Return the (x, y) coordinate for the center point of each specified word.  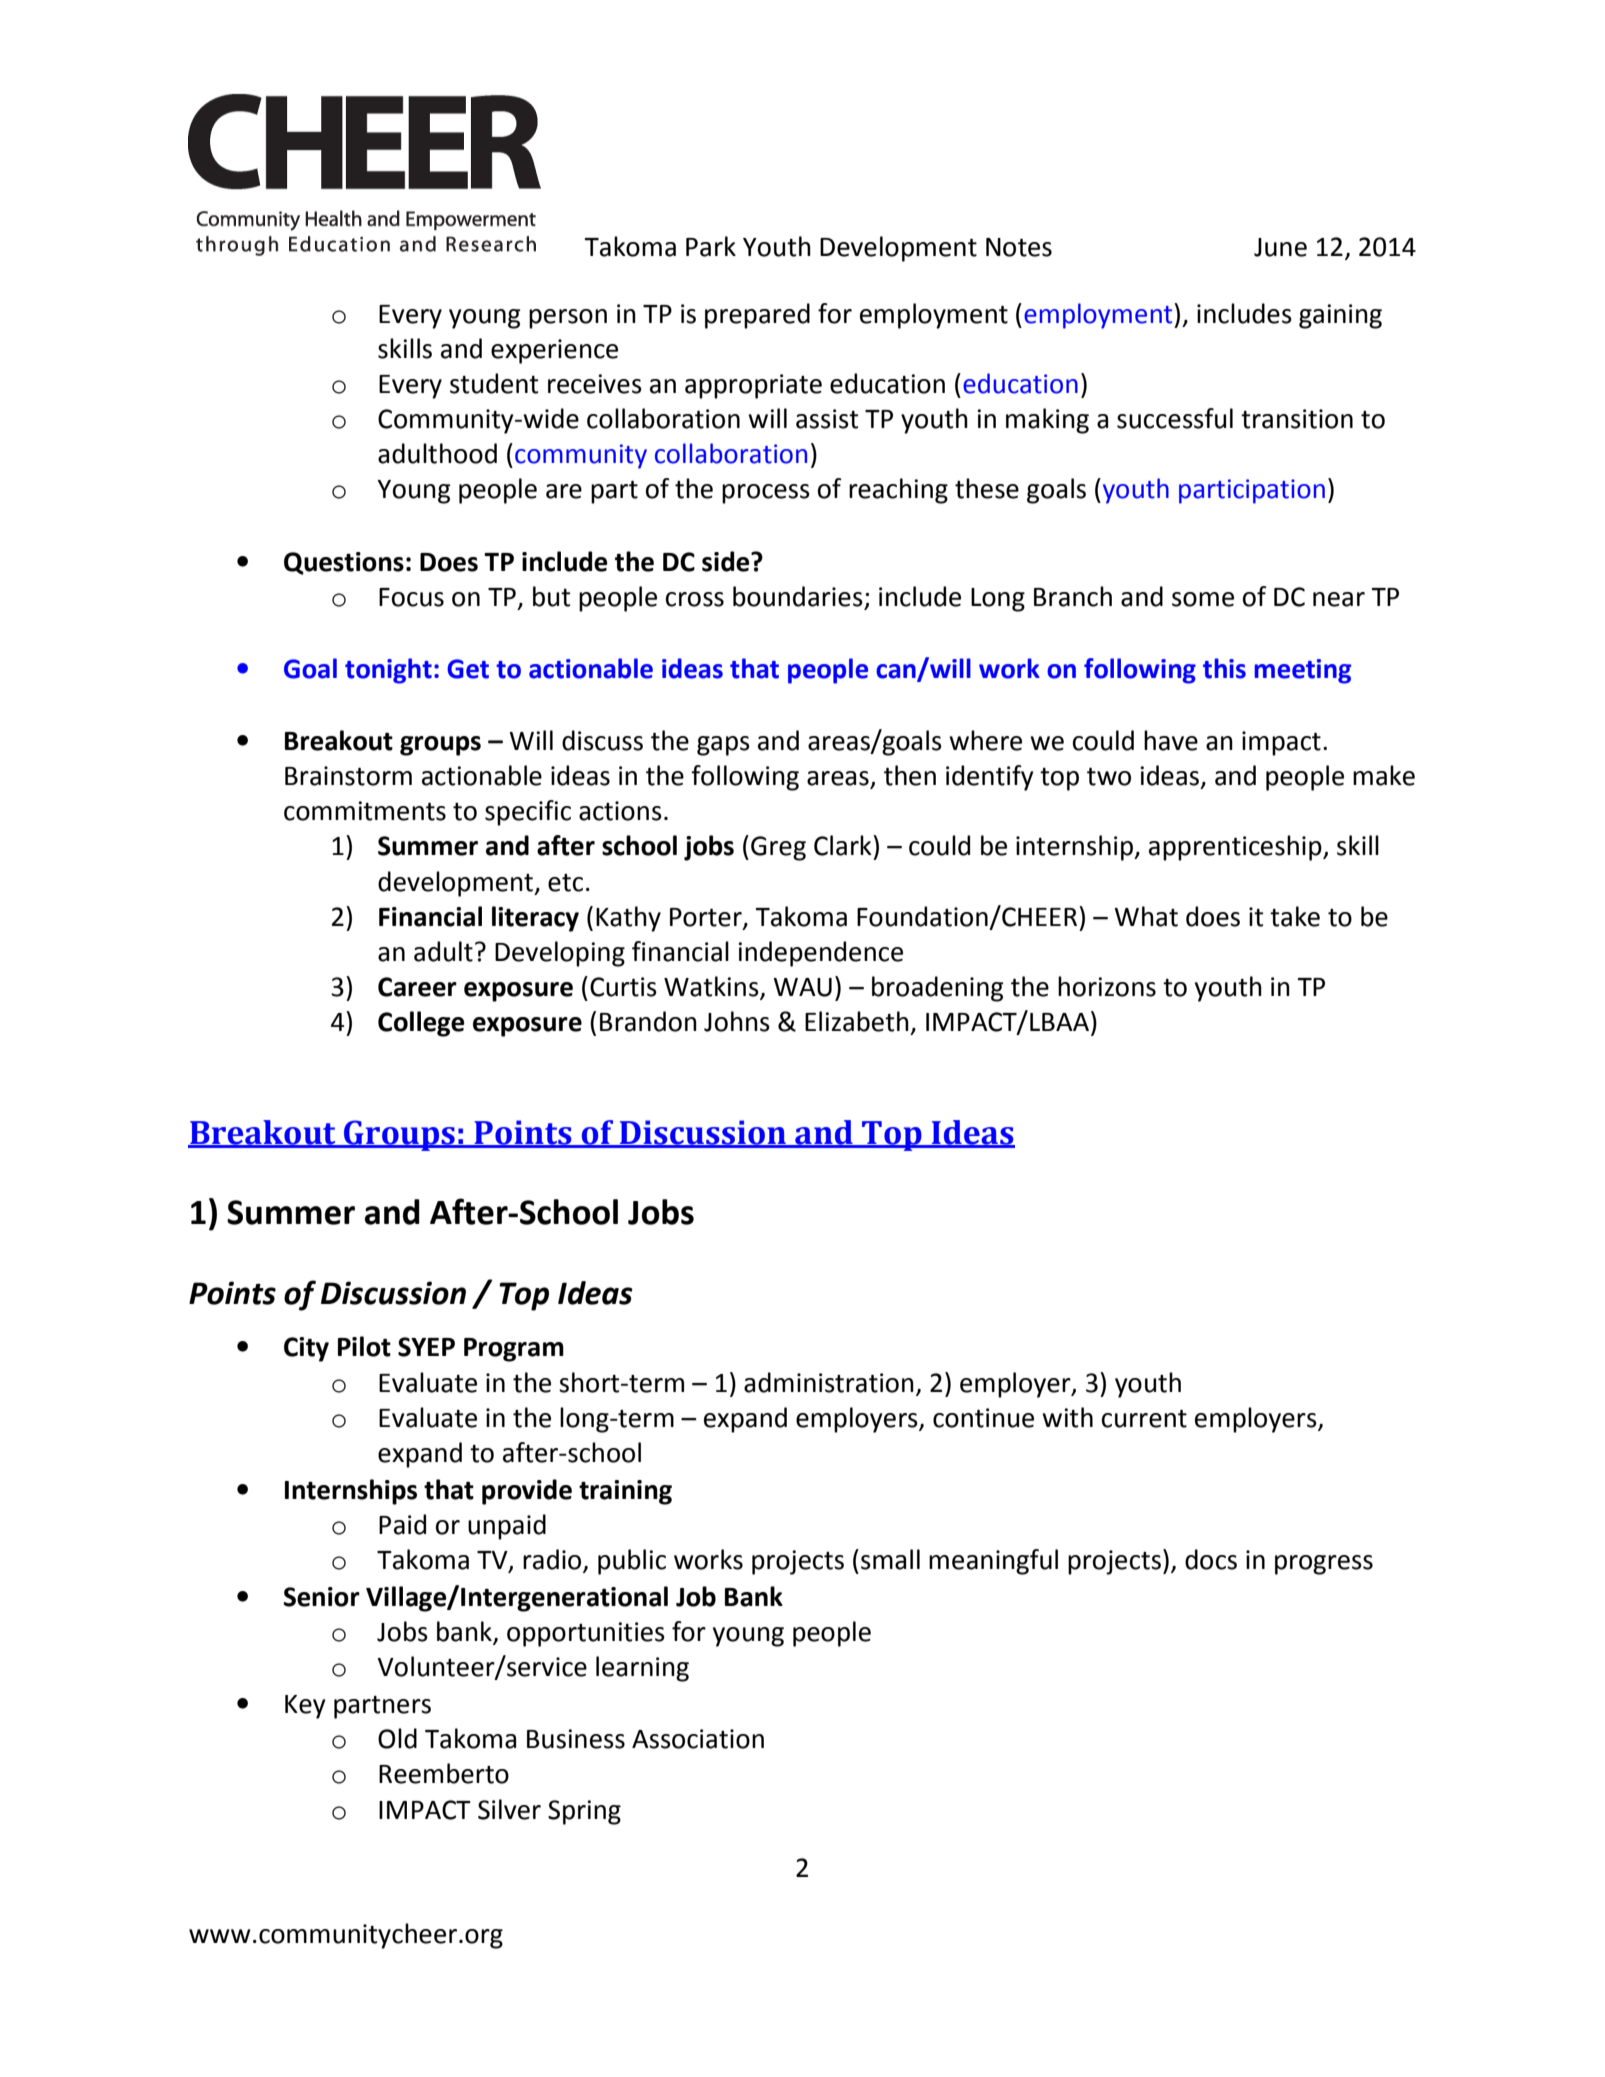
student (494, 383)
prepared (757, 316)
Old (397, 1738)
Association (698, 1739)
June (1280, 247)
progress (1324, 1565)
